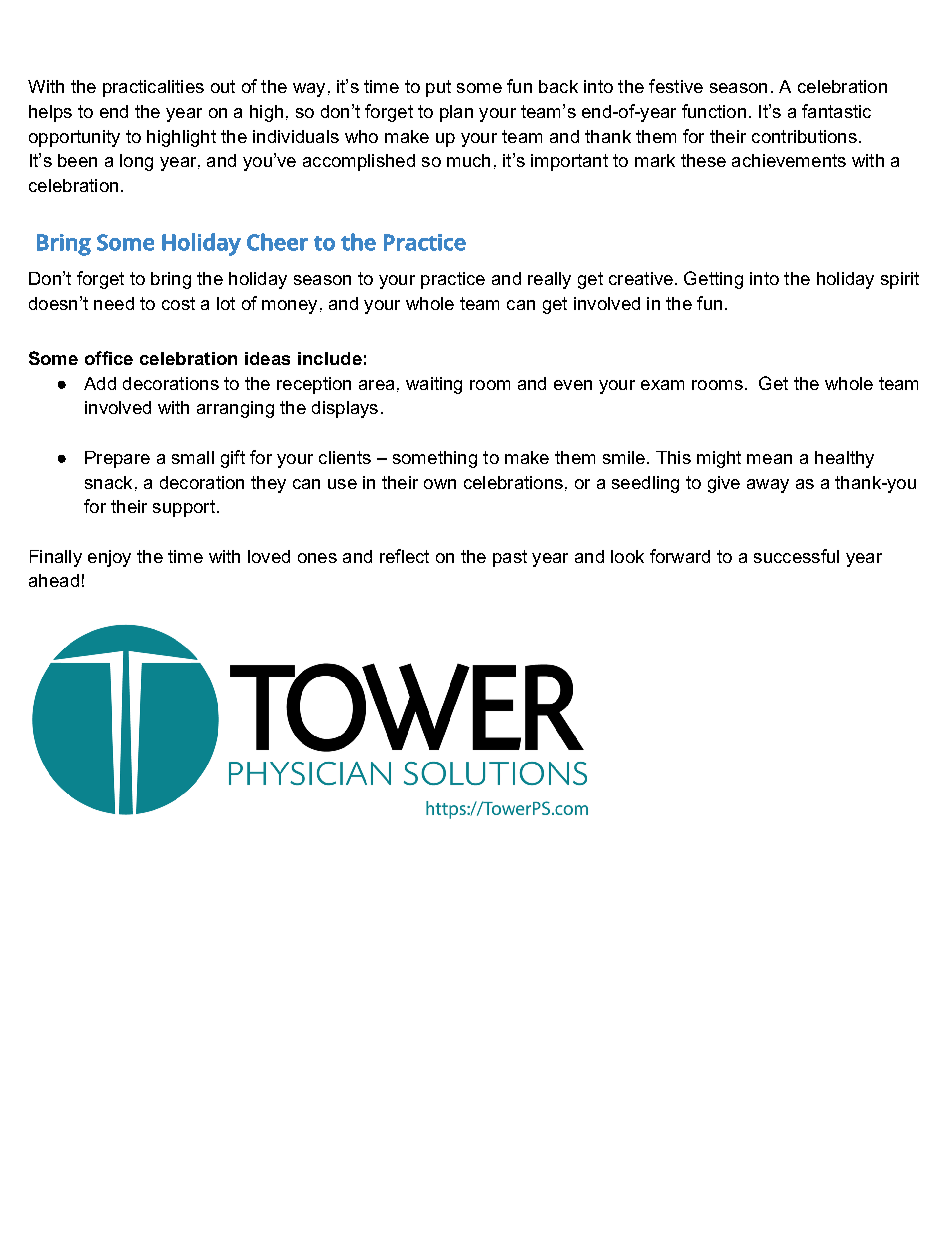 The image size is (952, 1233). I want to click on past, so click(510, 558).
